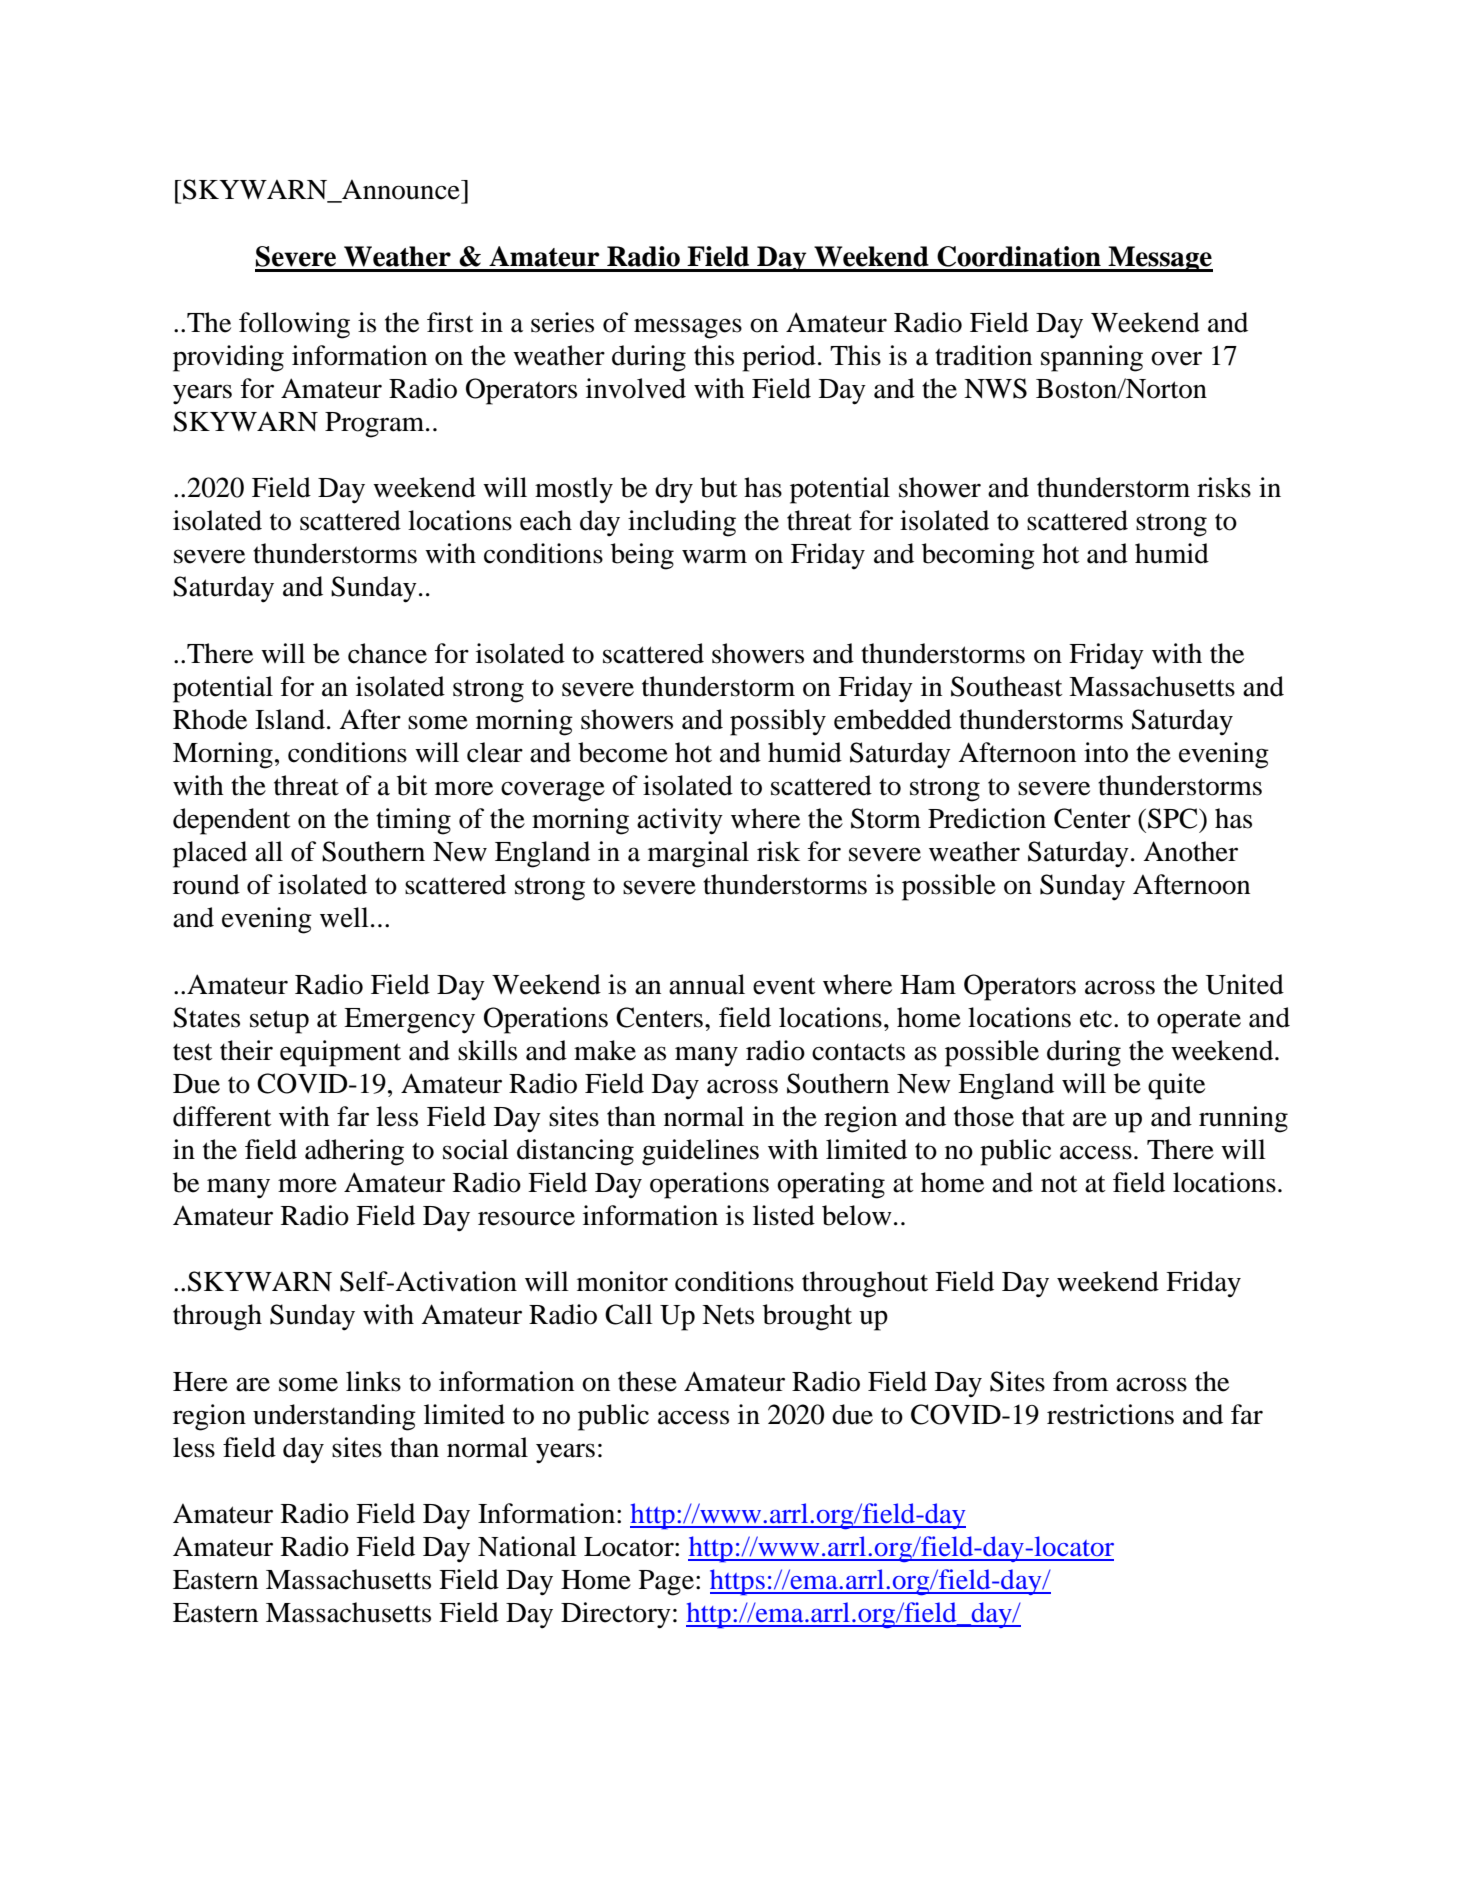 This screenshot has width=1468, height=1899. Describe the element at coordinates (1092, 358) in the screenshot. I see `spanning` at that location.
